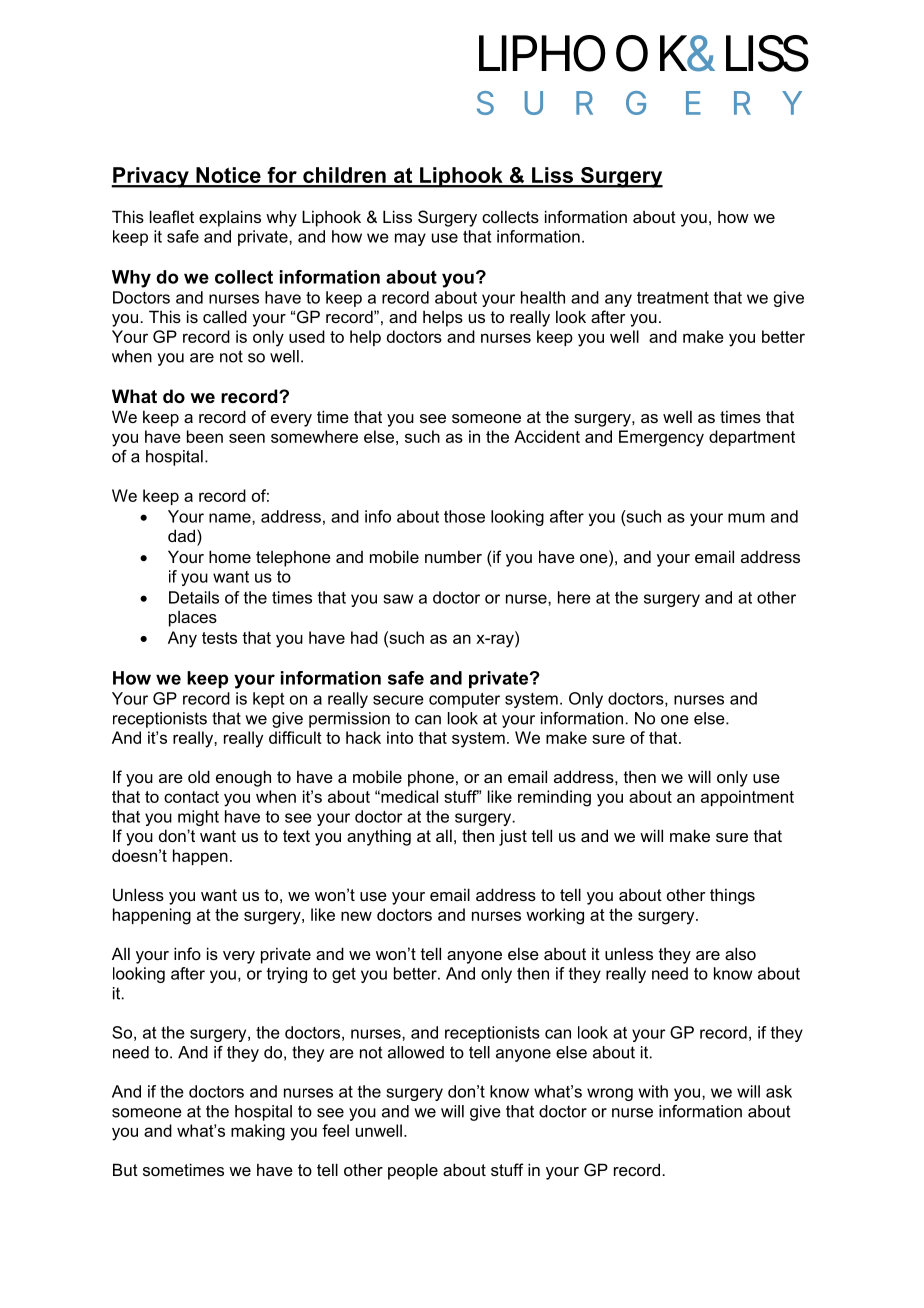  What do you see at coordinates (464, 516) in the screenshot?
I see `those` at bounding box center [464, 516].
